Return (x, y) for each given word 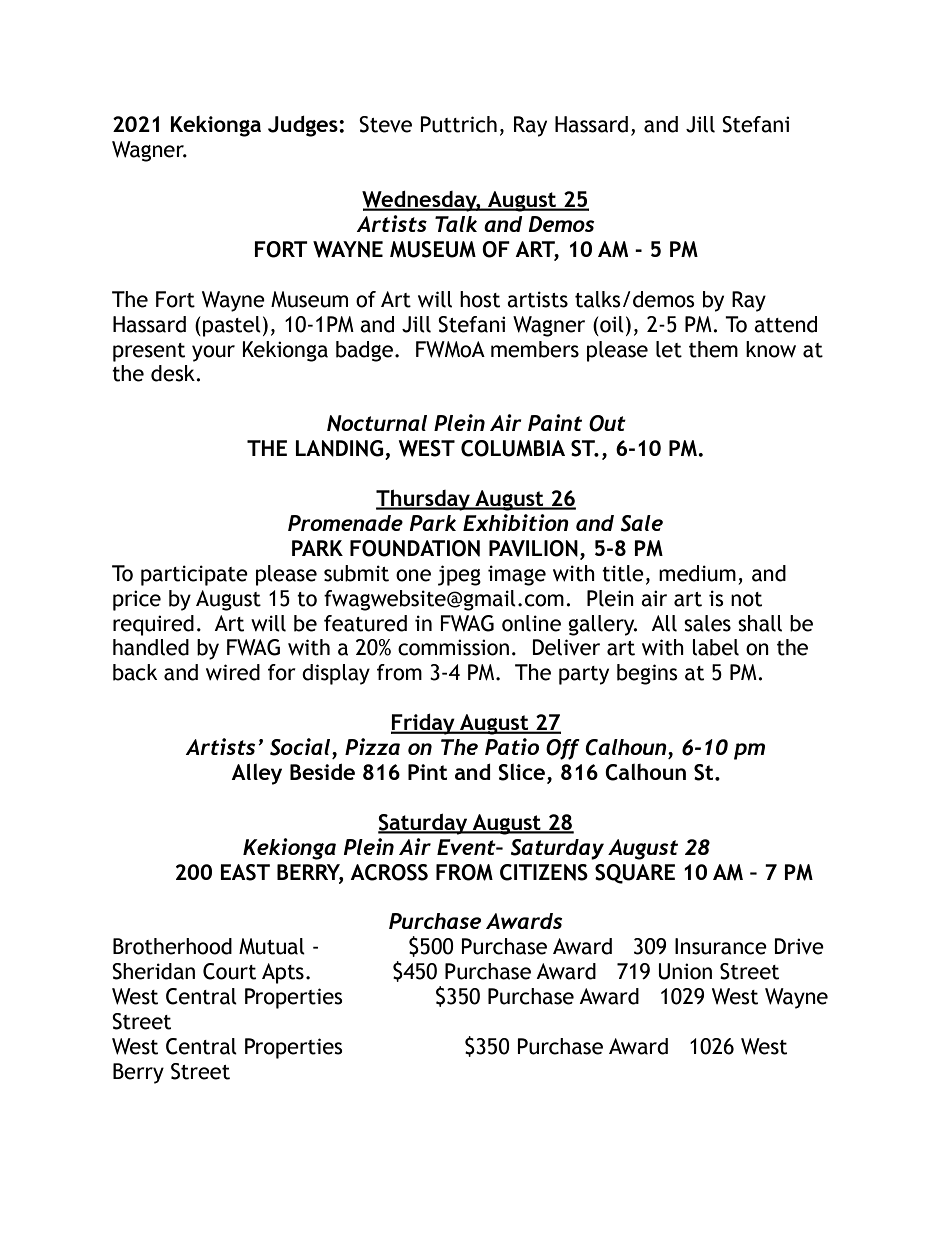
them (713, 349)
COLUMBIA (513, 448)
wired (233, 672)
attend (785, 324)
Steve (385, 124)
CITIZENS (544, 872)
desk (174, 373)
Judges (304, 126)
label (715, 647)
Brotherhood (172, 946)
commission (453, 647)
